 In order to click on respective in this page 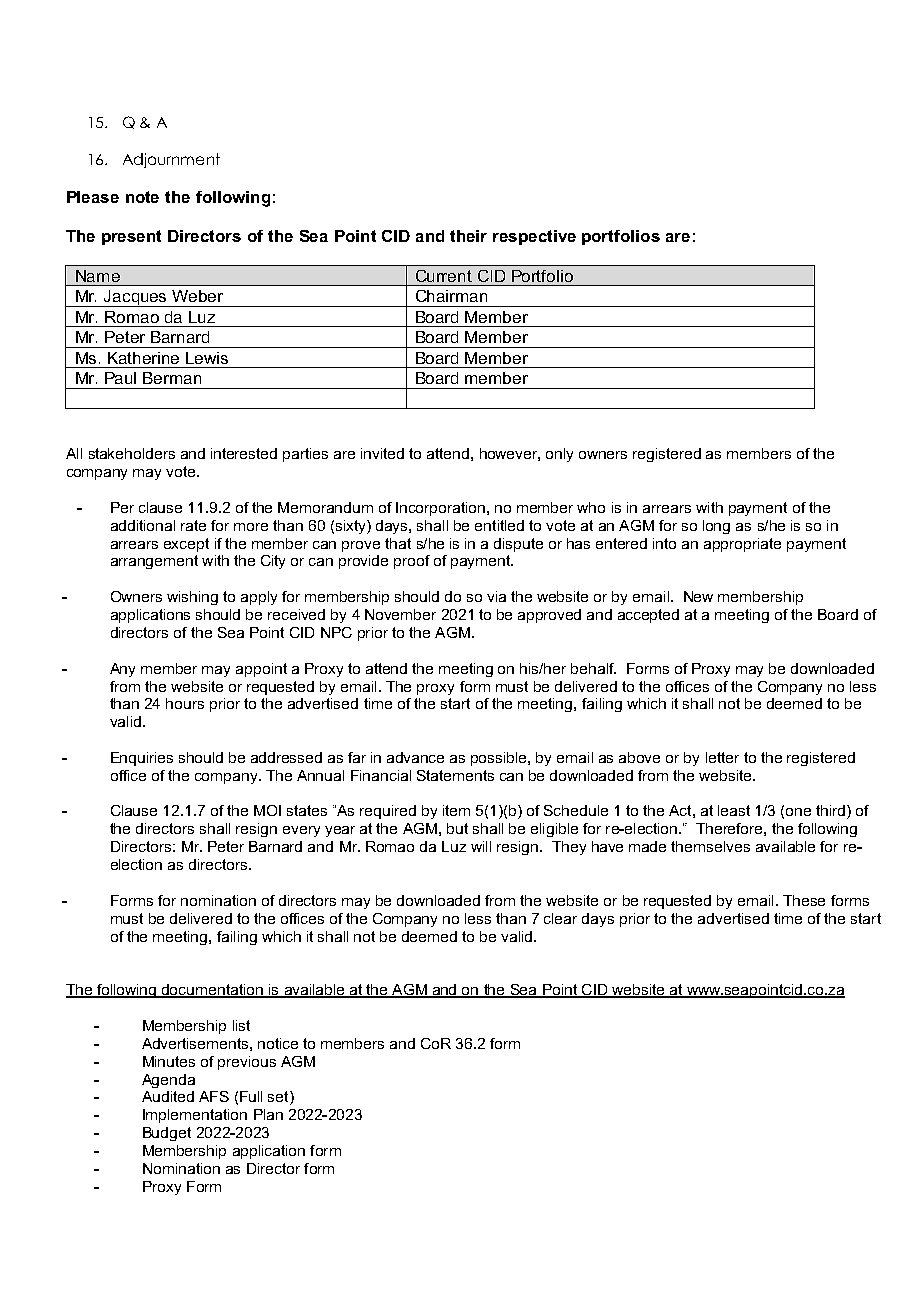, I will do `click(534, 237)`.
